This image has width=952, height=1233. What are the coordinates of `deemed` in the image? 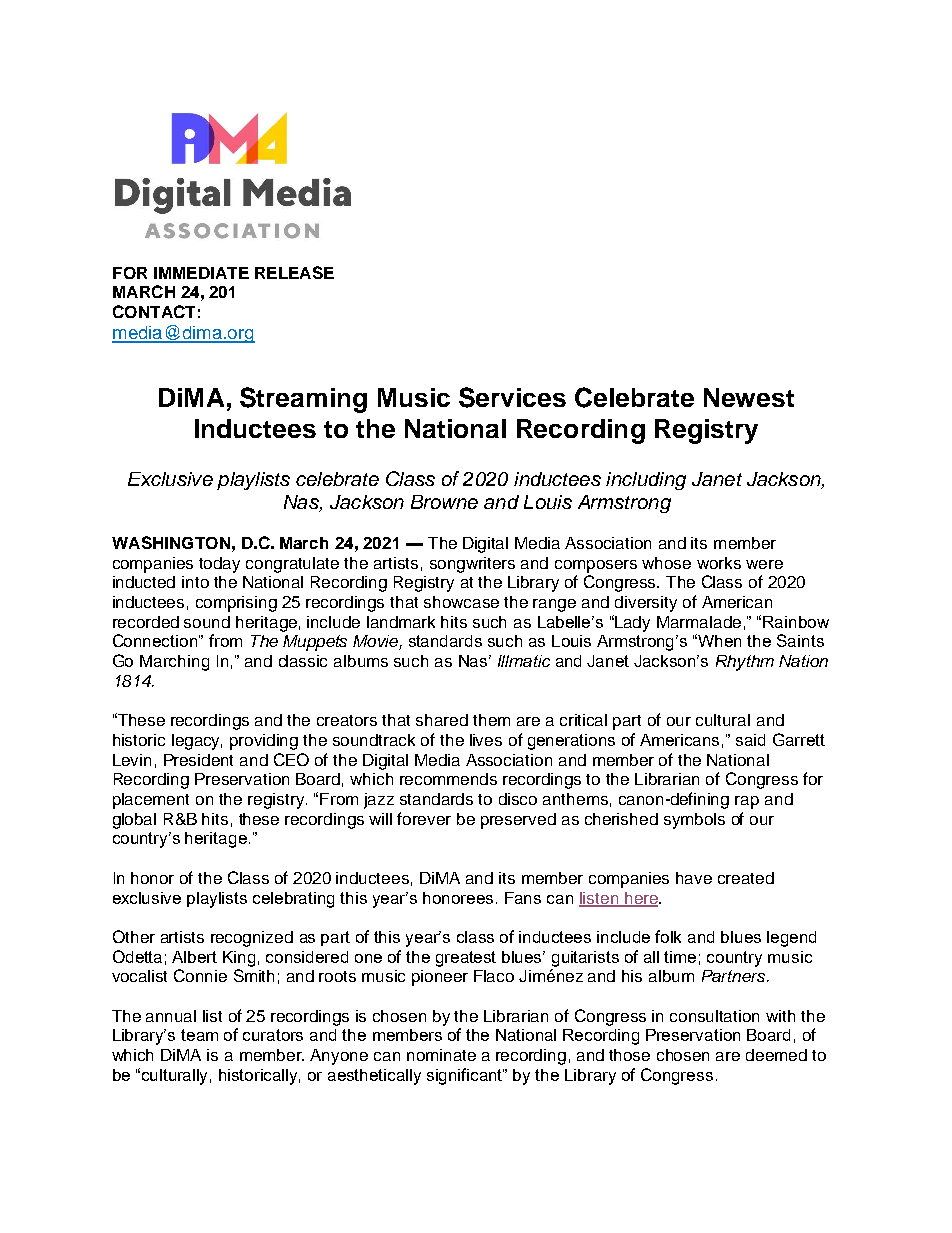 It's located at (776, 1055).
